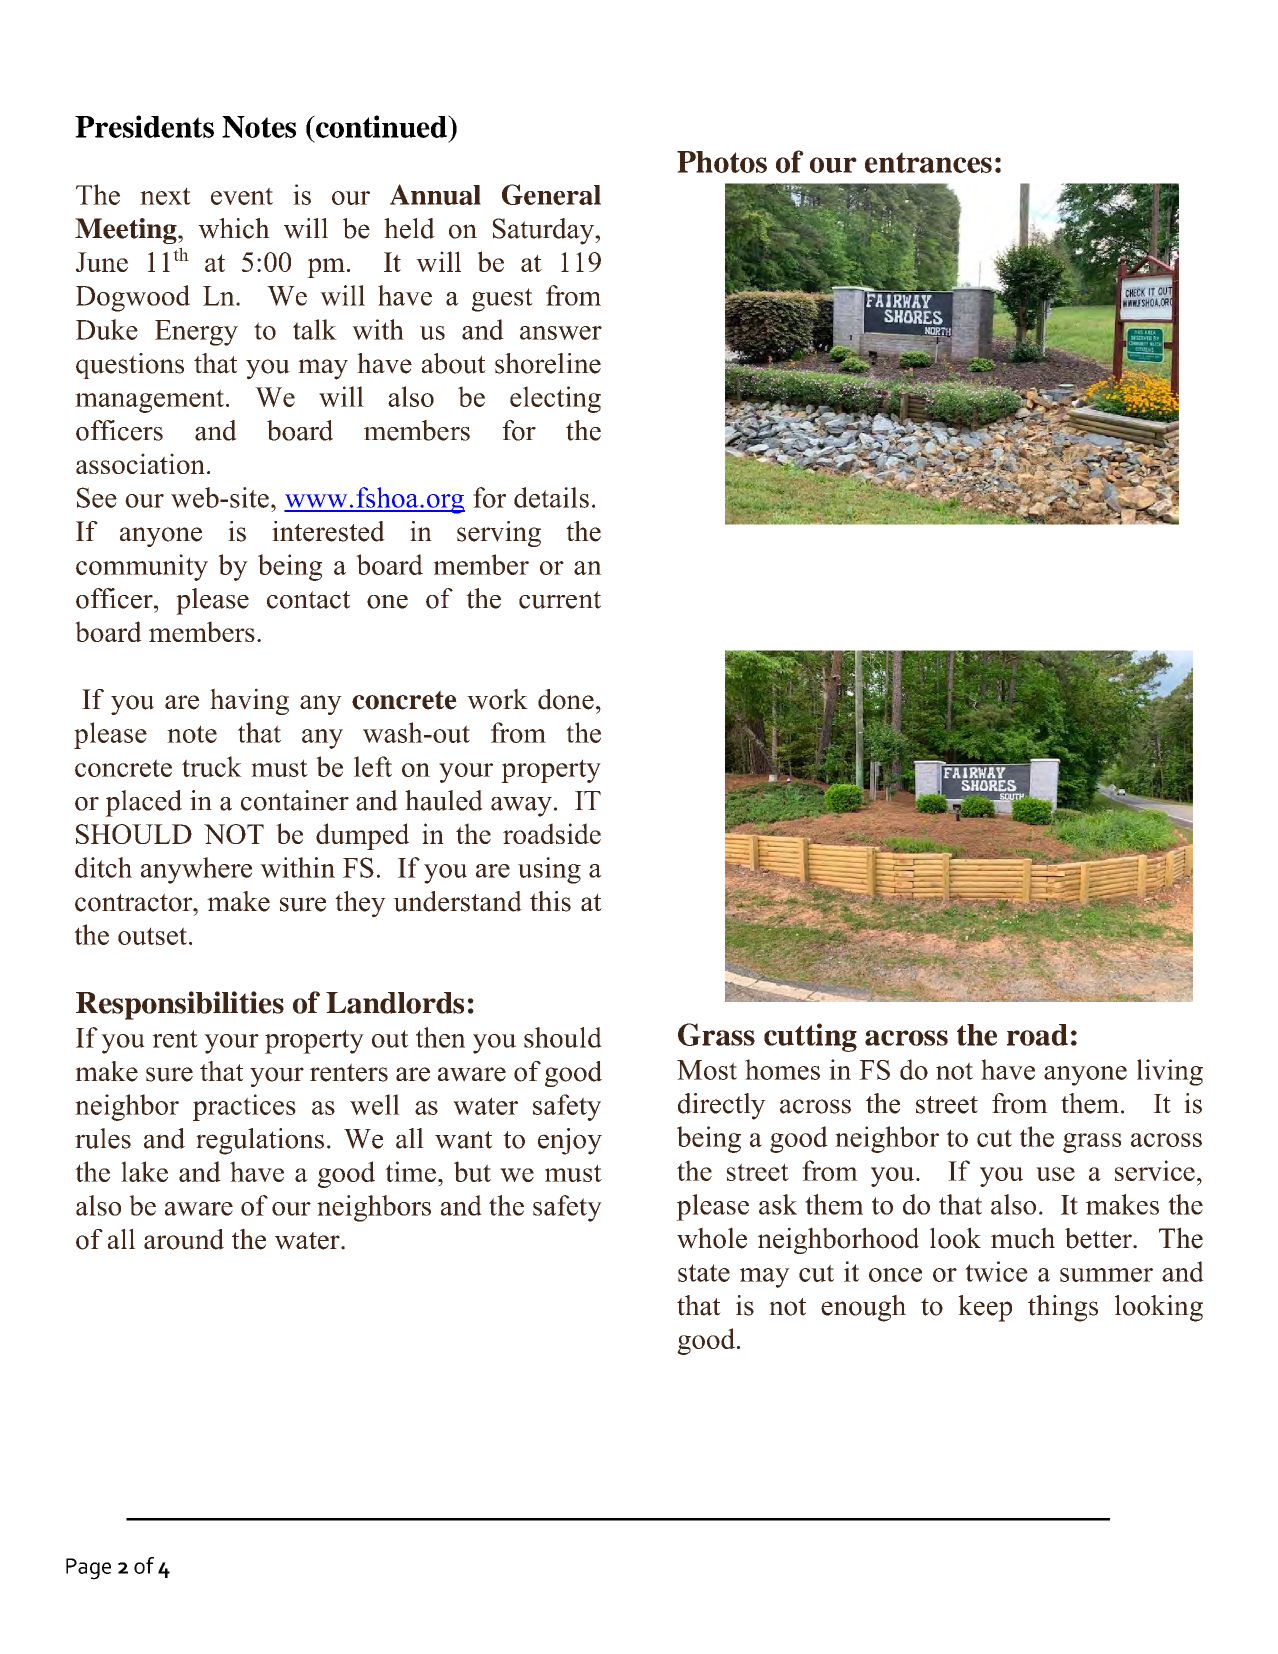  I want to click on anywhere, so click(196, 870).
